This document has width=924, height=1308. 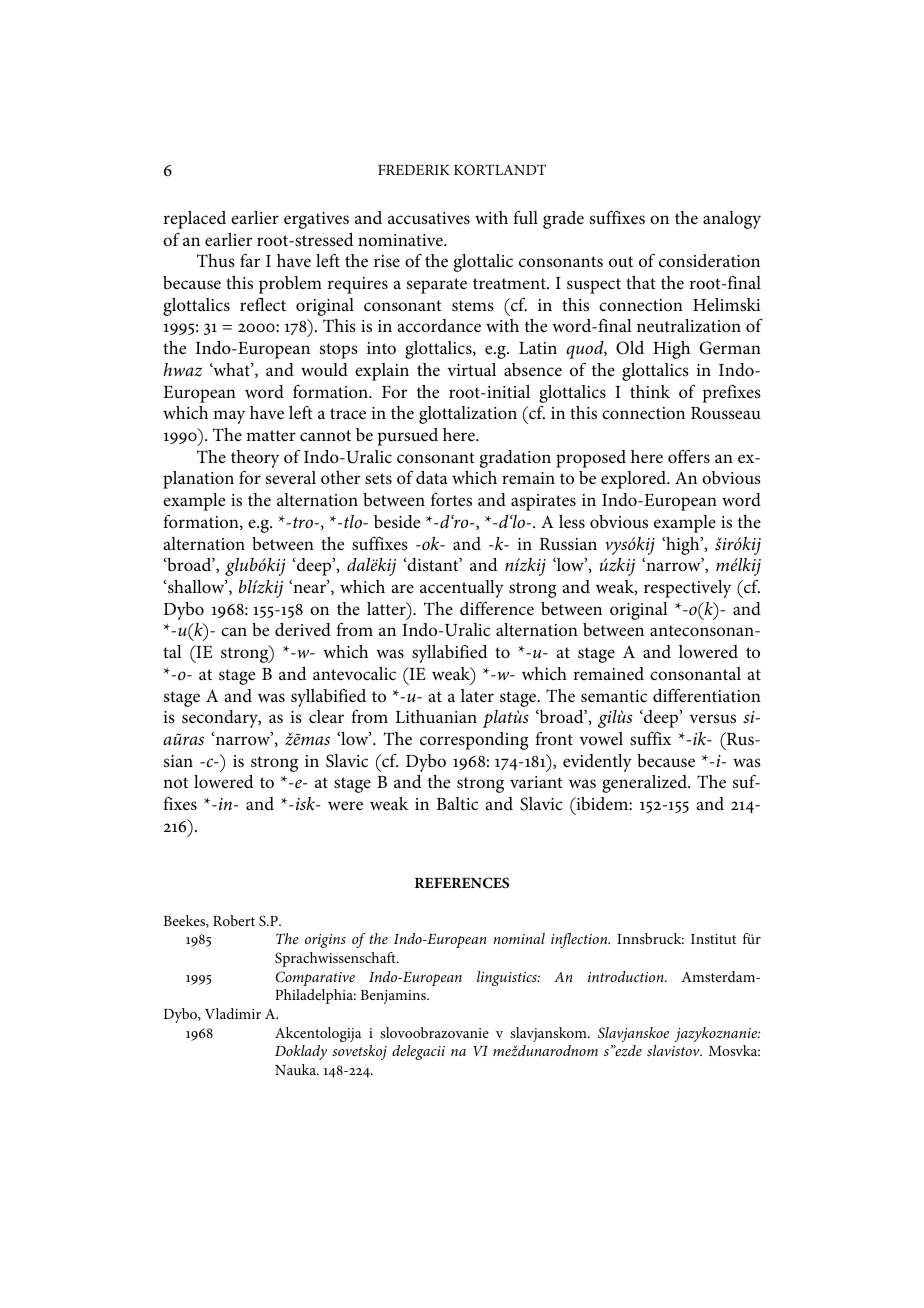 I want to click on explored, so click(x=635, y=480).
